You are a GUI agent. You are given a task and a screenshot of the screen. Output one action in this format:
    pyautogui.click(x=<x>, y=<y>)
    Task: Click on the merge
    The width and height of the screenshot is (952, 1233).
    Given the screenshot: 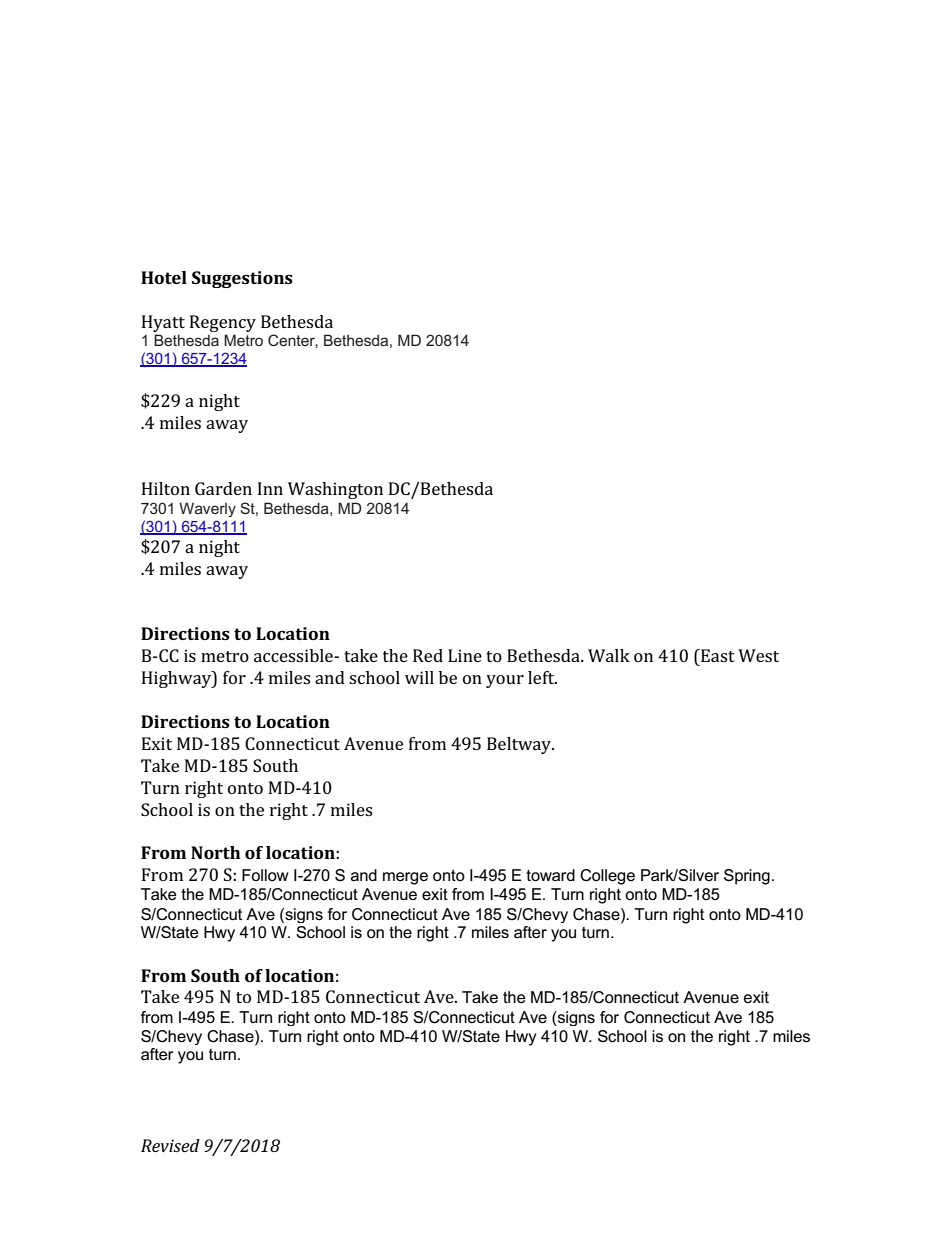 What is the action you would take?
    pyautogui.click(x=405, y=878)
